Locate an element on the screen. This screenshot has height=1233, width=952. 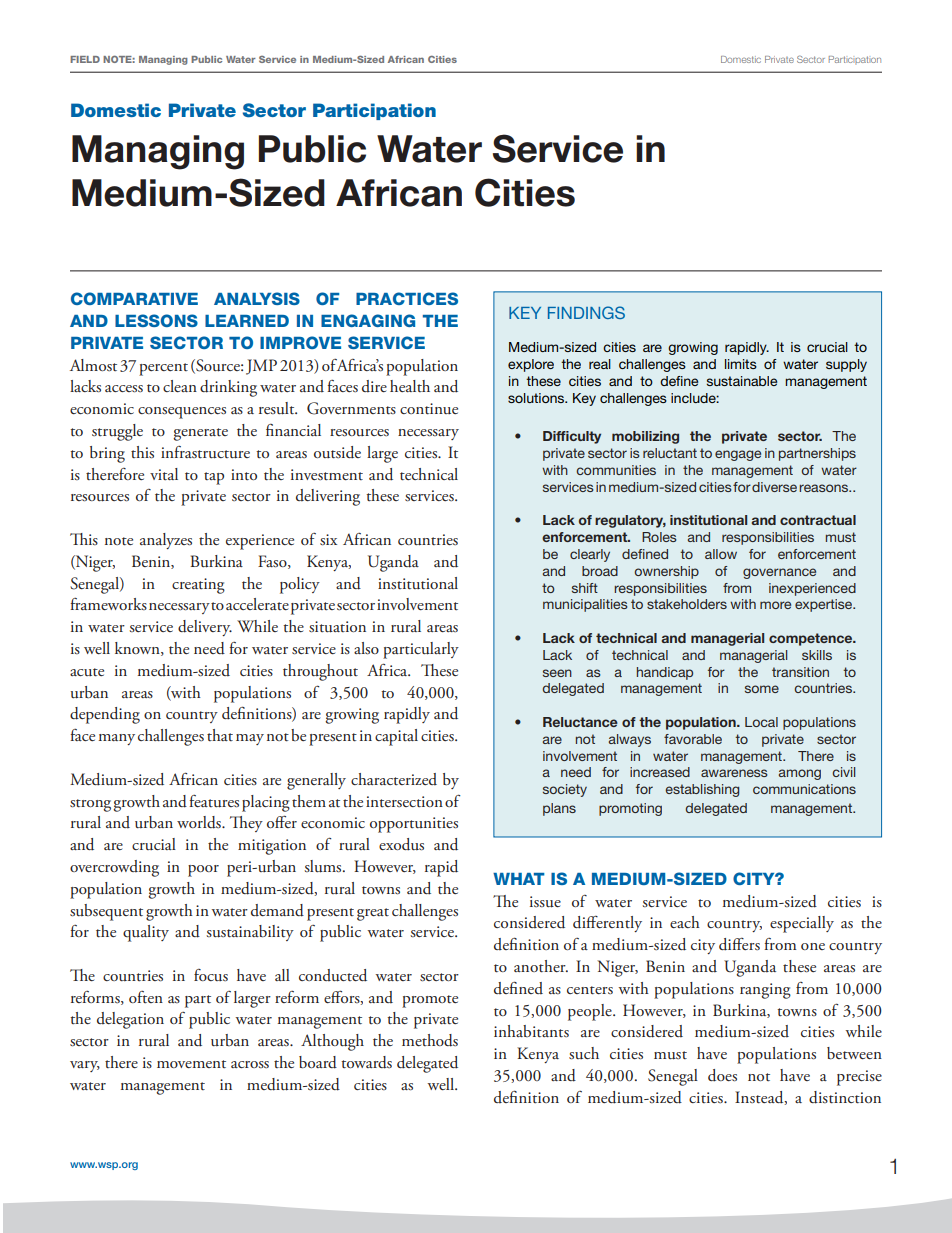
movement is located at coordinates (191, 1064).
